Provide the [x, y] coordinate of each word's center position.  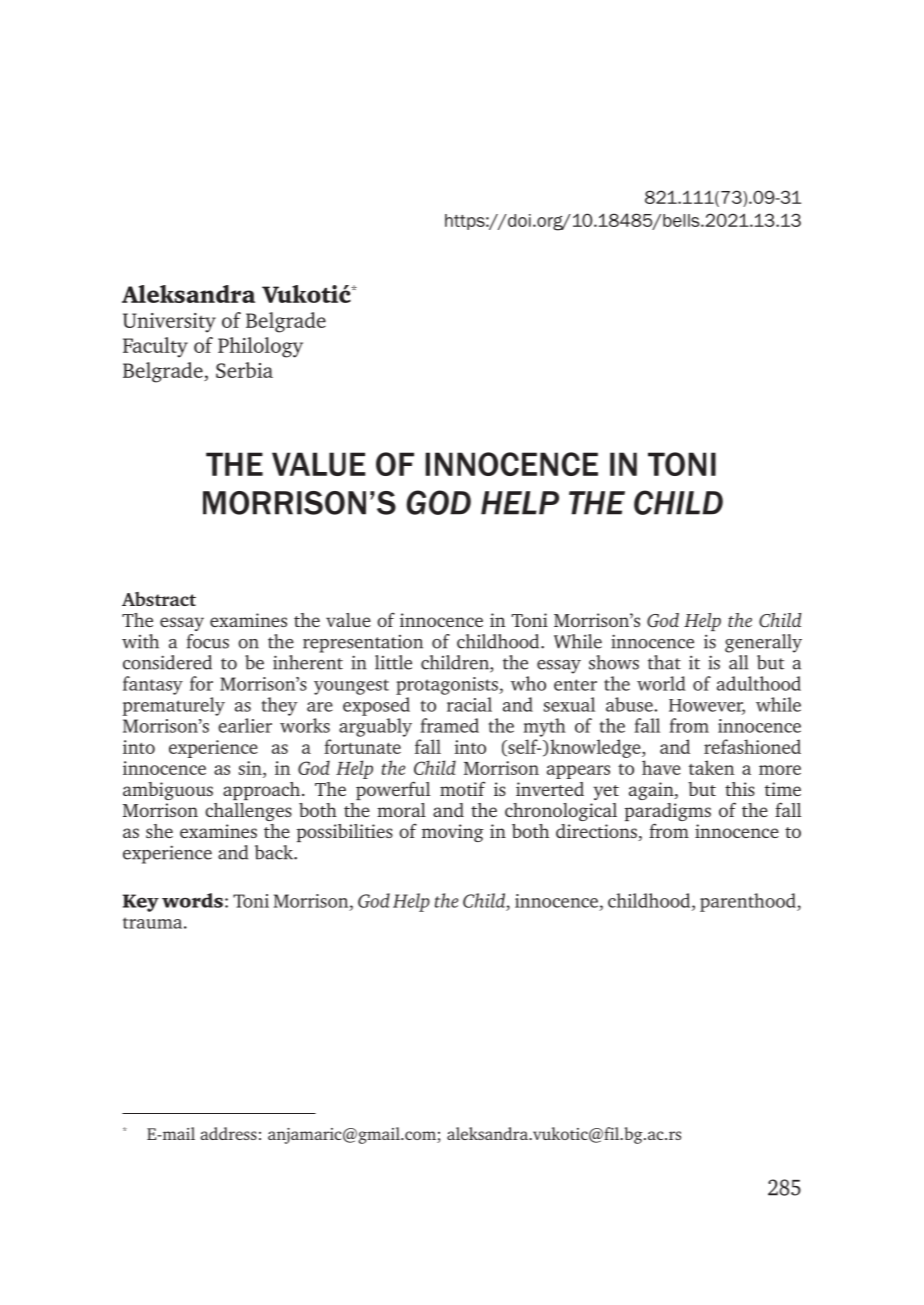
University [169, 323]
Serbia [244, 370]
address [229, 1133]
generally [763, 643]
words [192, 900]
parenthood [749, 902]
